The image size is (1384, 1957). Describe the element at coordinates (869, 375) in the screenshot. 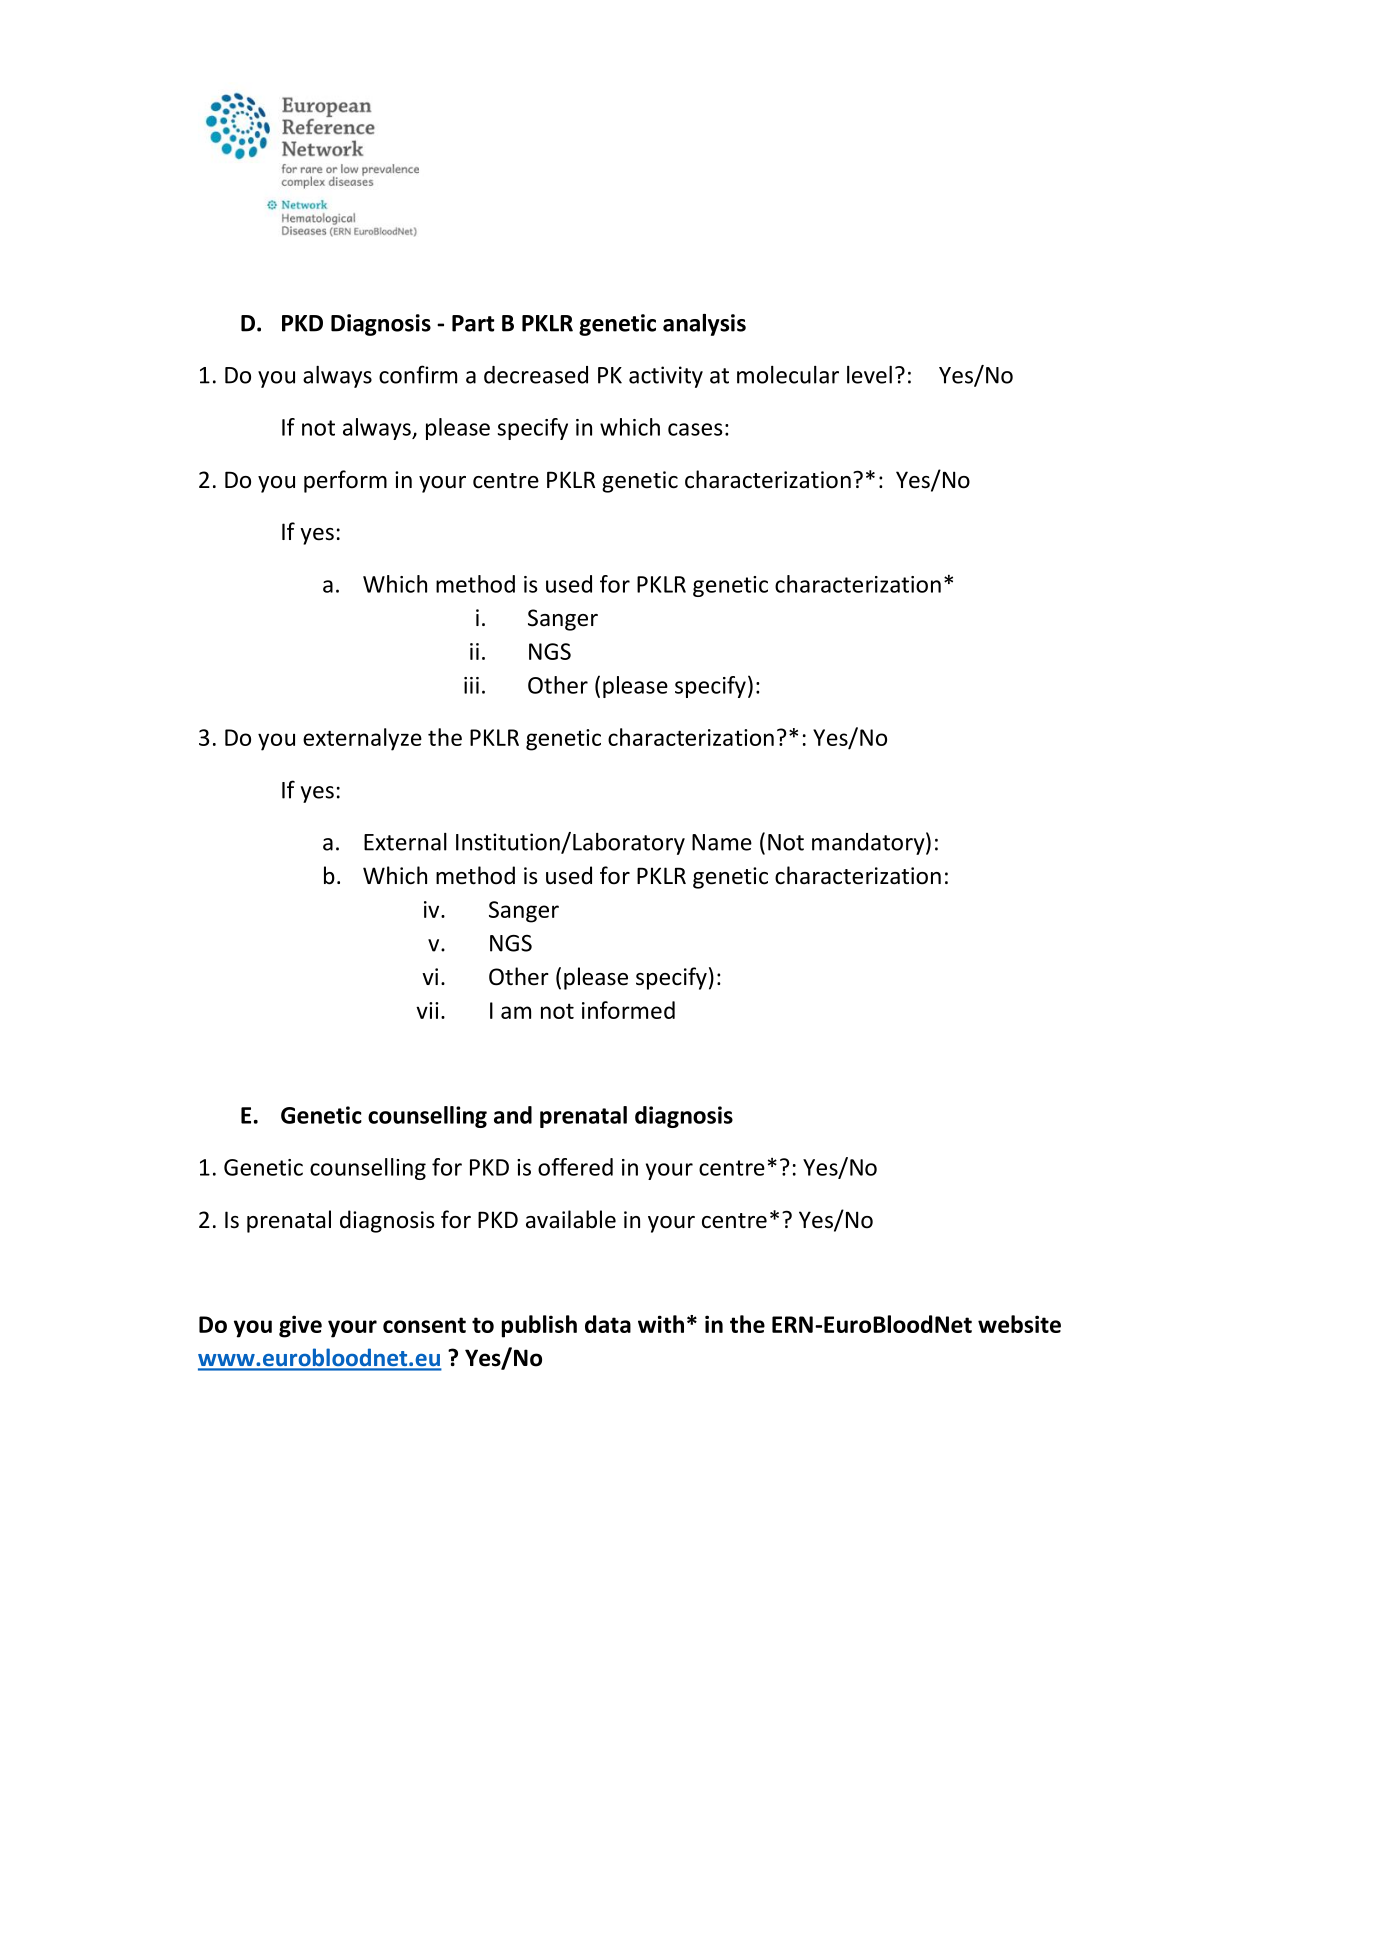

I see `level` at that location.
